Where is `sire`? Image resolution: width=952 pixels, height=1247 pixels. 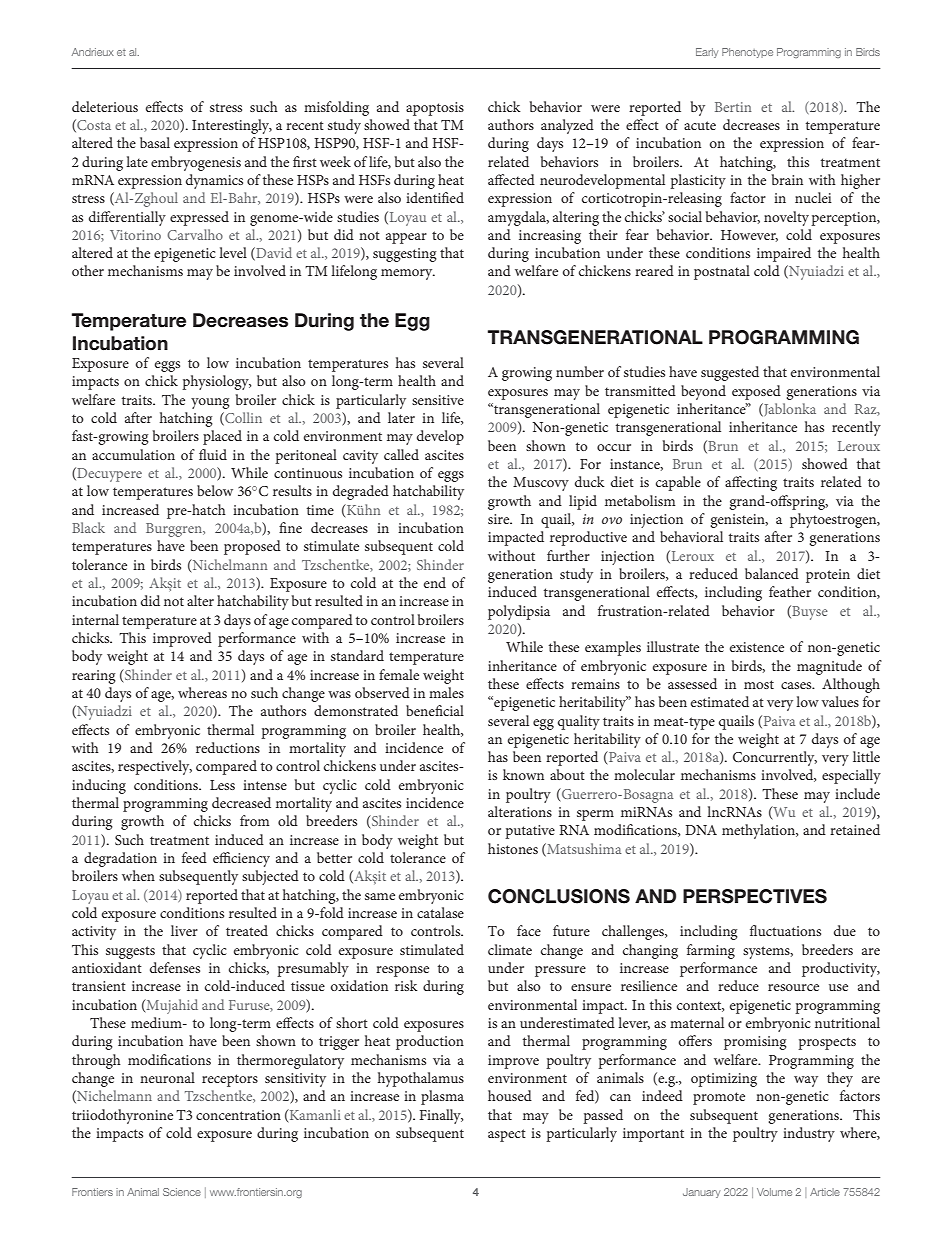 sire is located at coordinates (500, 519).
